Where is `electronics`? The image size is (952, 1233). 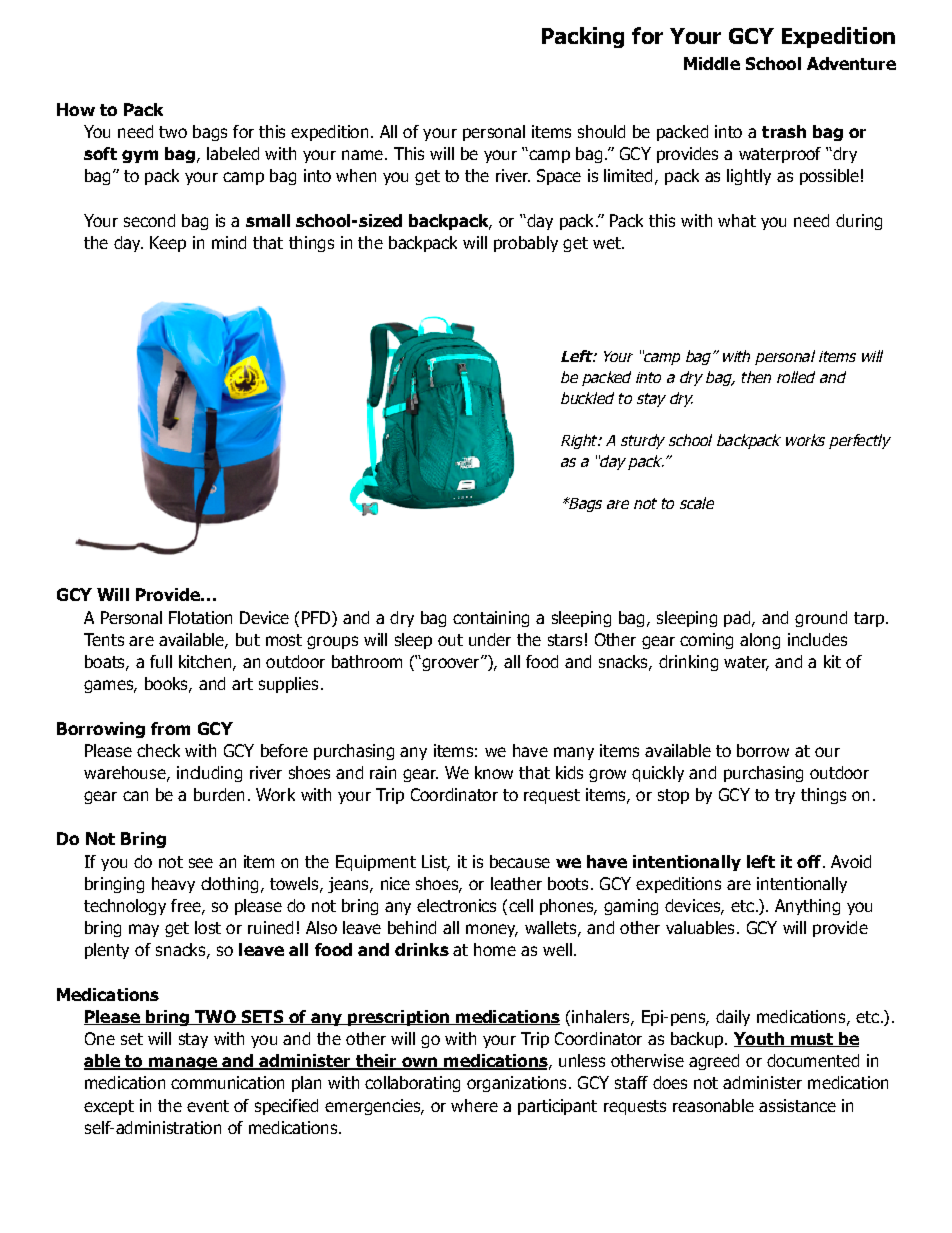
electronics is located at coordinates (456, 905).
